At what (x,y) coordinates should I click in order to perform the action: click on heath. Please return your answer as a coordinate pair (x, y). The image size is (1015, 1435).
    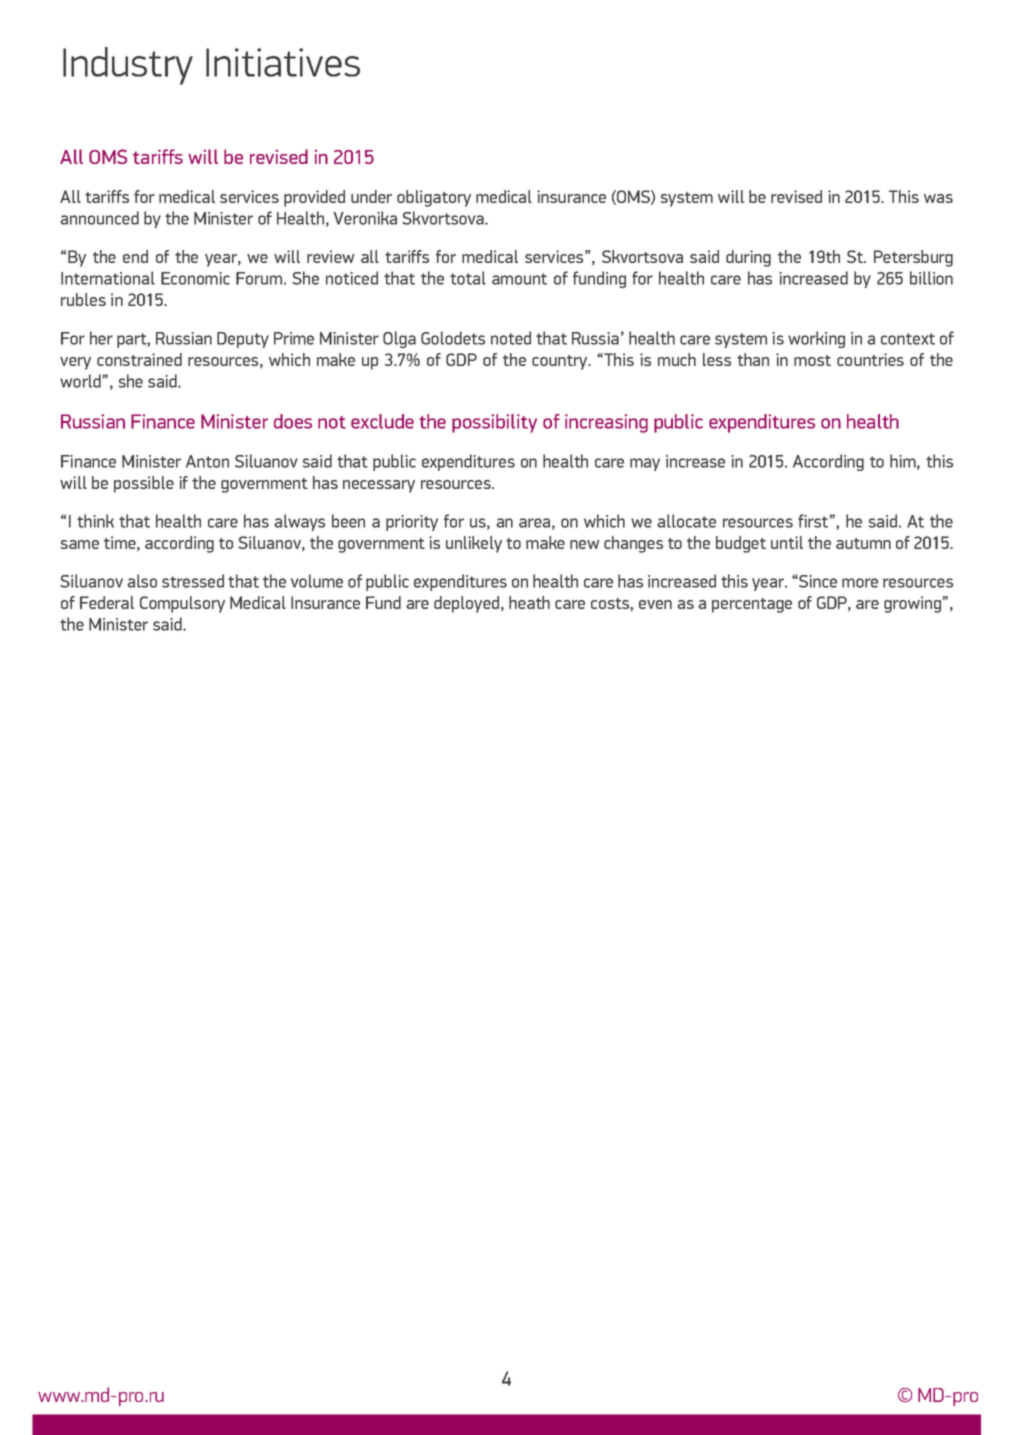
    Looking at the image, I should click on (529, 602).
